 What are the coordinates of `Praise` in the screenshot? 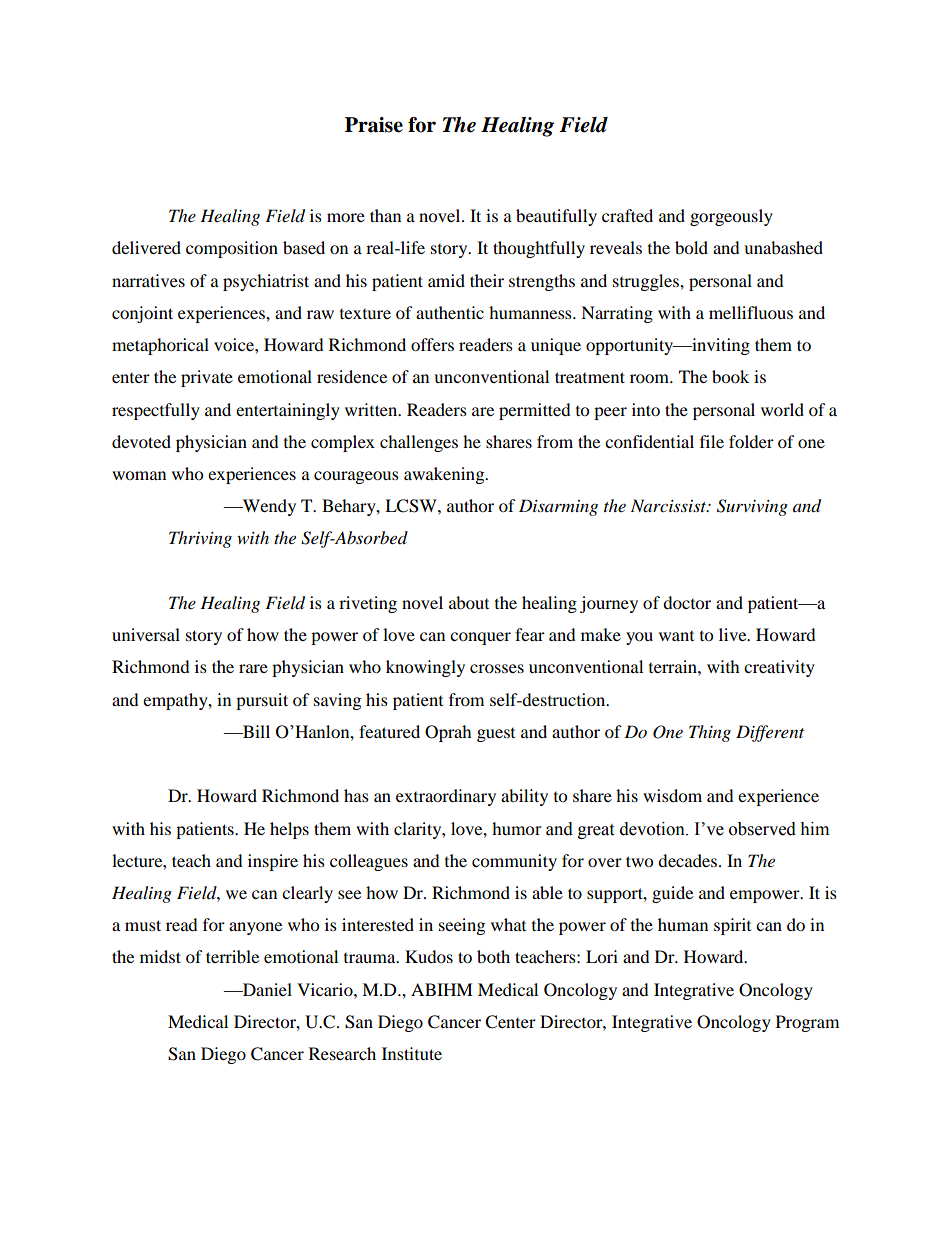 It's located at (374, 125).
